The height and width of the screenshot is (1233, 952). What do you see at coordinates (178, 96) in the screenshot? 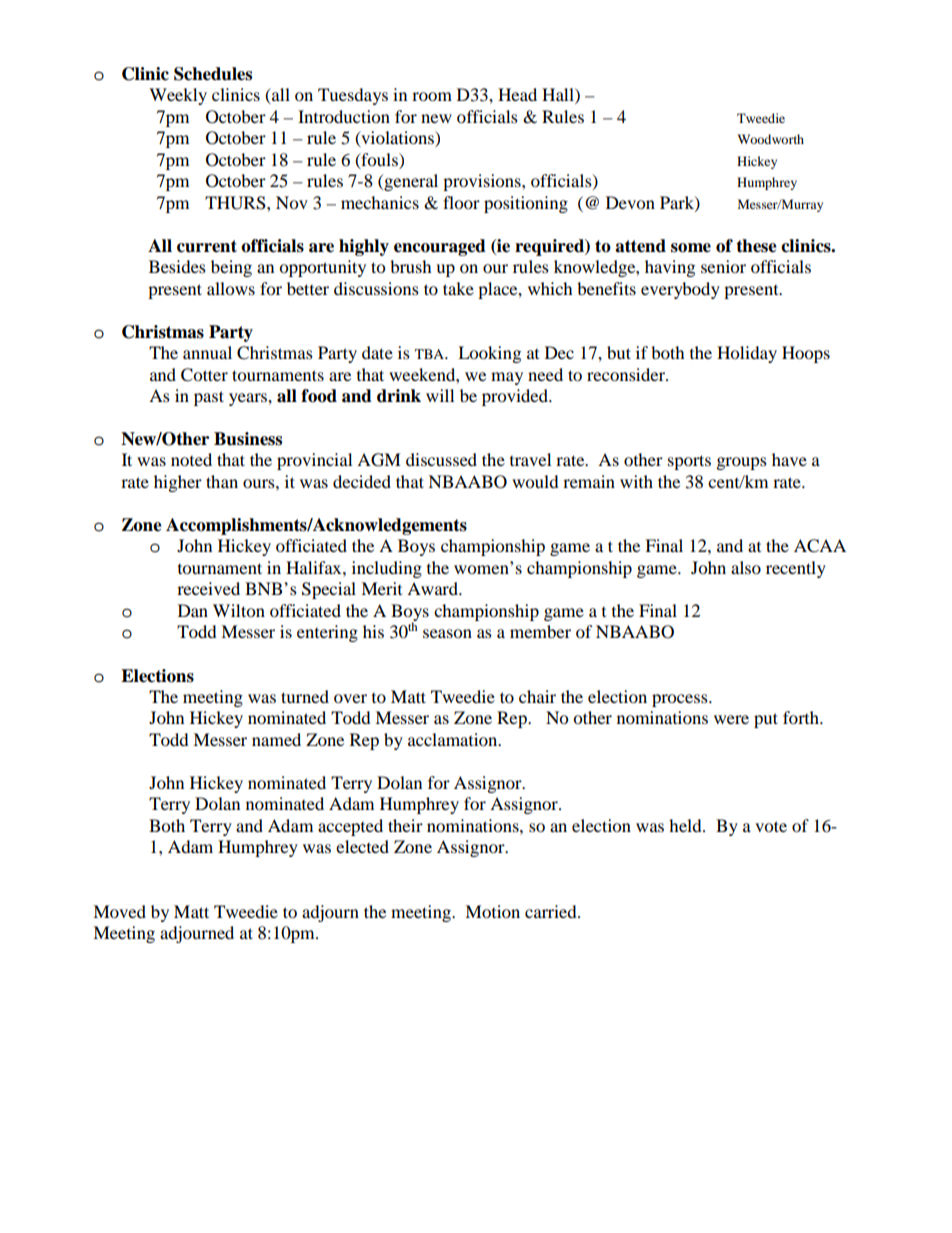
I see `Weekly` at bounding box center [178, 96].
